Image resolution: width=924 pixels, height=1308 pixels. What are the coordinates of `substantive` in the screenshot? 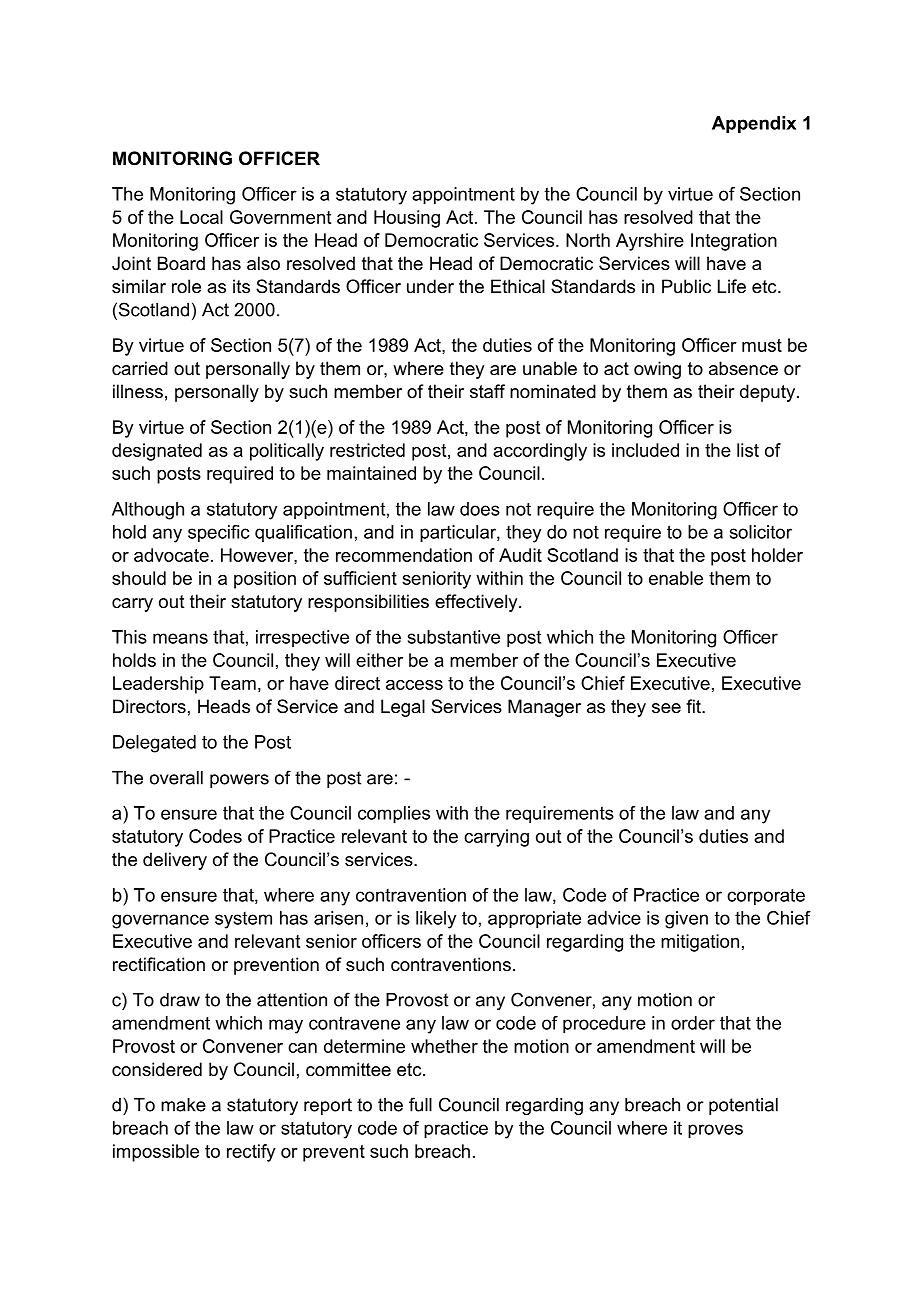 It's located at (454, 637).
